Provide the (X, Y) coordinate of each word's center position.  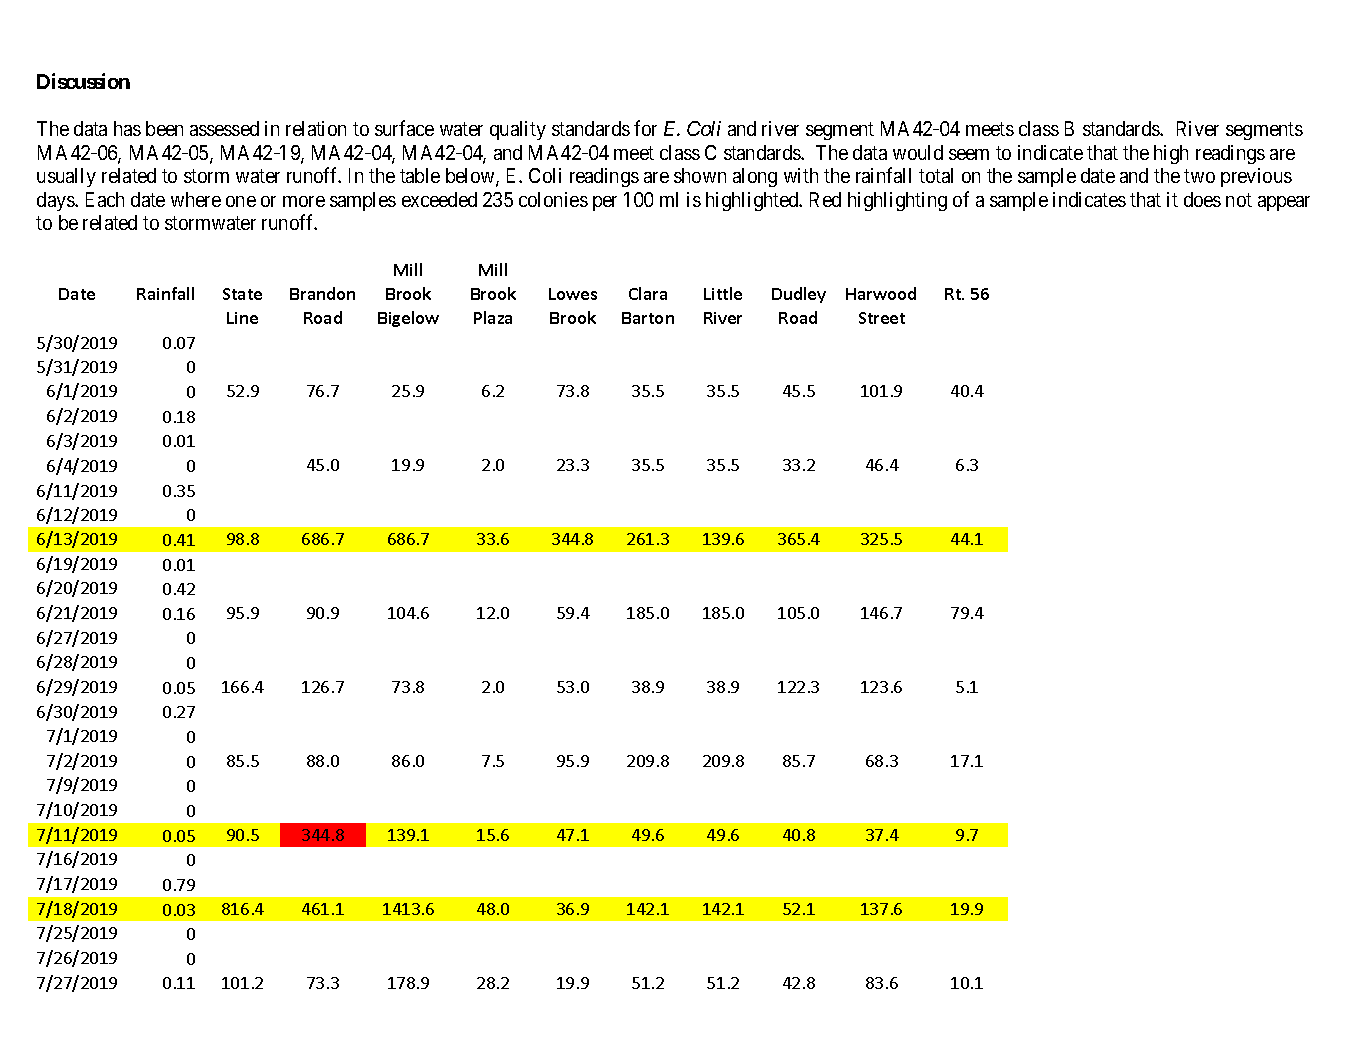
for (645, 128)
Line (242, 318)
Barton (648, 318)
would (918, 152)
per (605, 203)
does (1202, 199)
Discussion (83, 81)
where (196, 199)
